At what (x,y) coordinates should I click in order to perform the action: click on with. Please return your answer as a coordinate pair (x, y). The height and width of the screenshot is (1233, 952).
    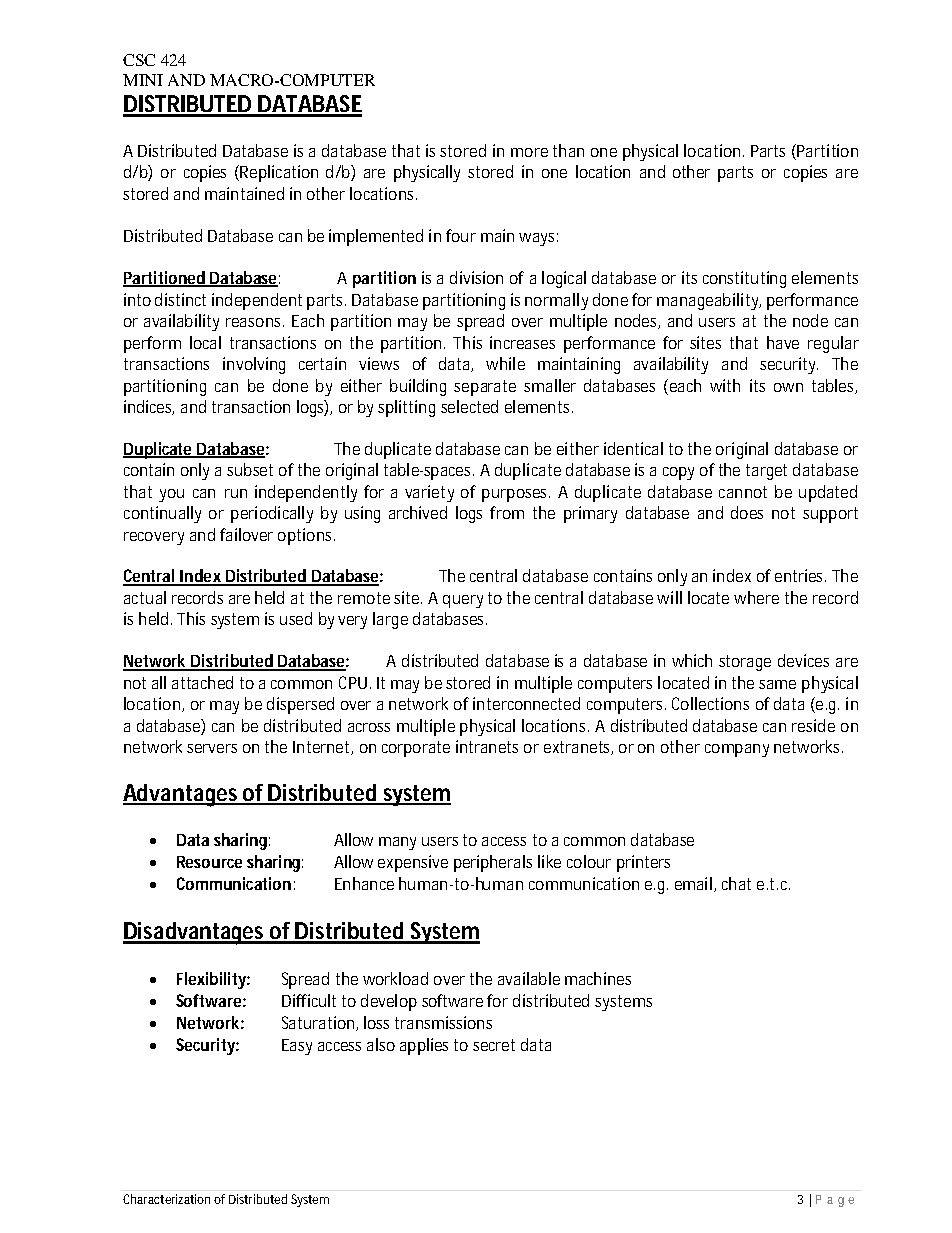
    Looking at the image, I should click on (725, 385).
